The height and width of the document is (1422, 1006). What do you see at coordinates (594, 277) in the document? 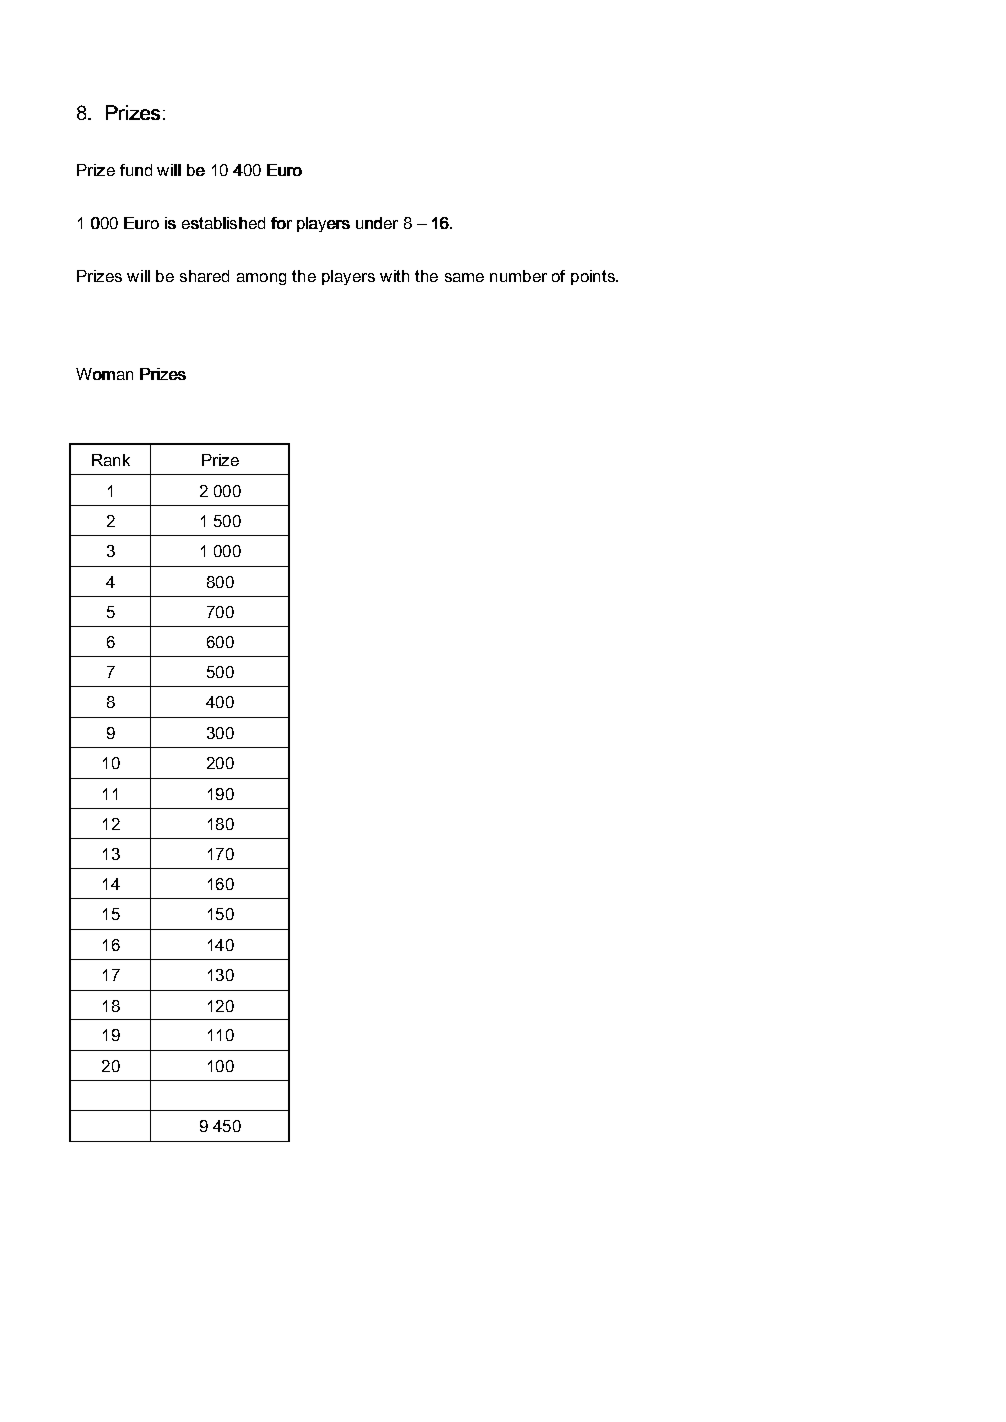
I see `points` at bounding box center [594, 277].
